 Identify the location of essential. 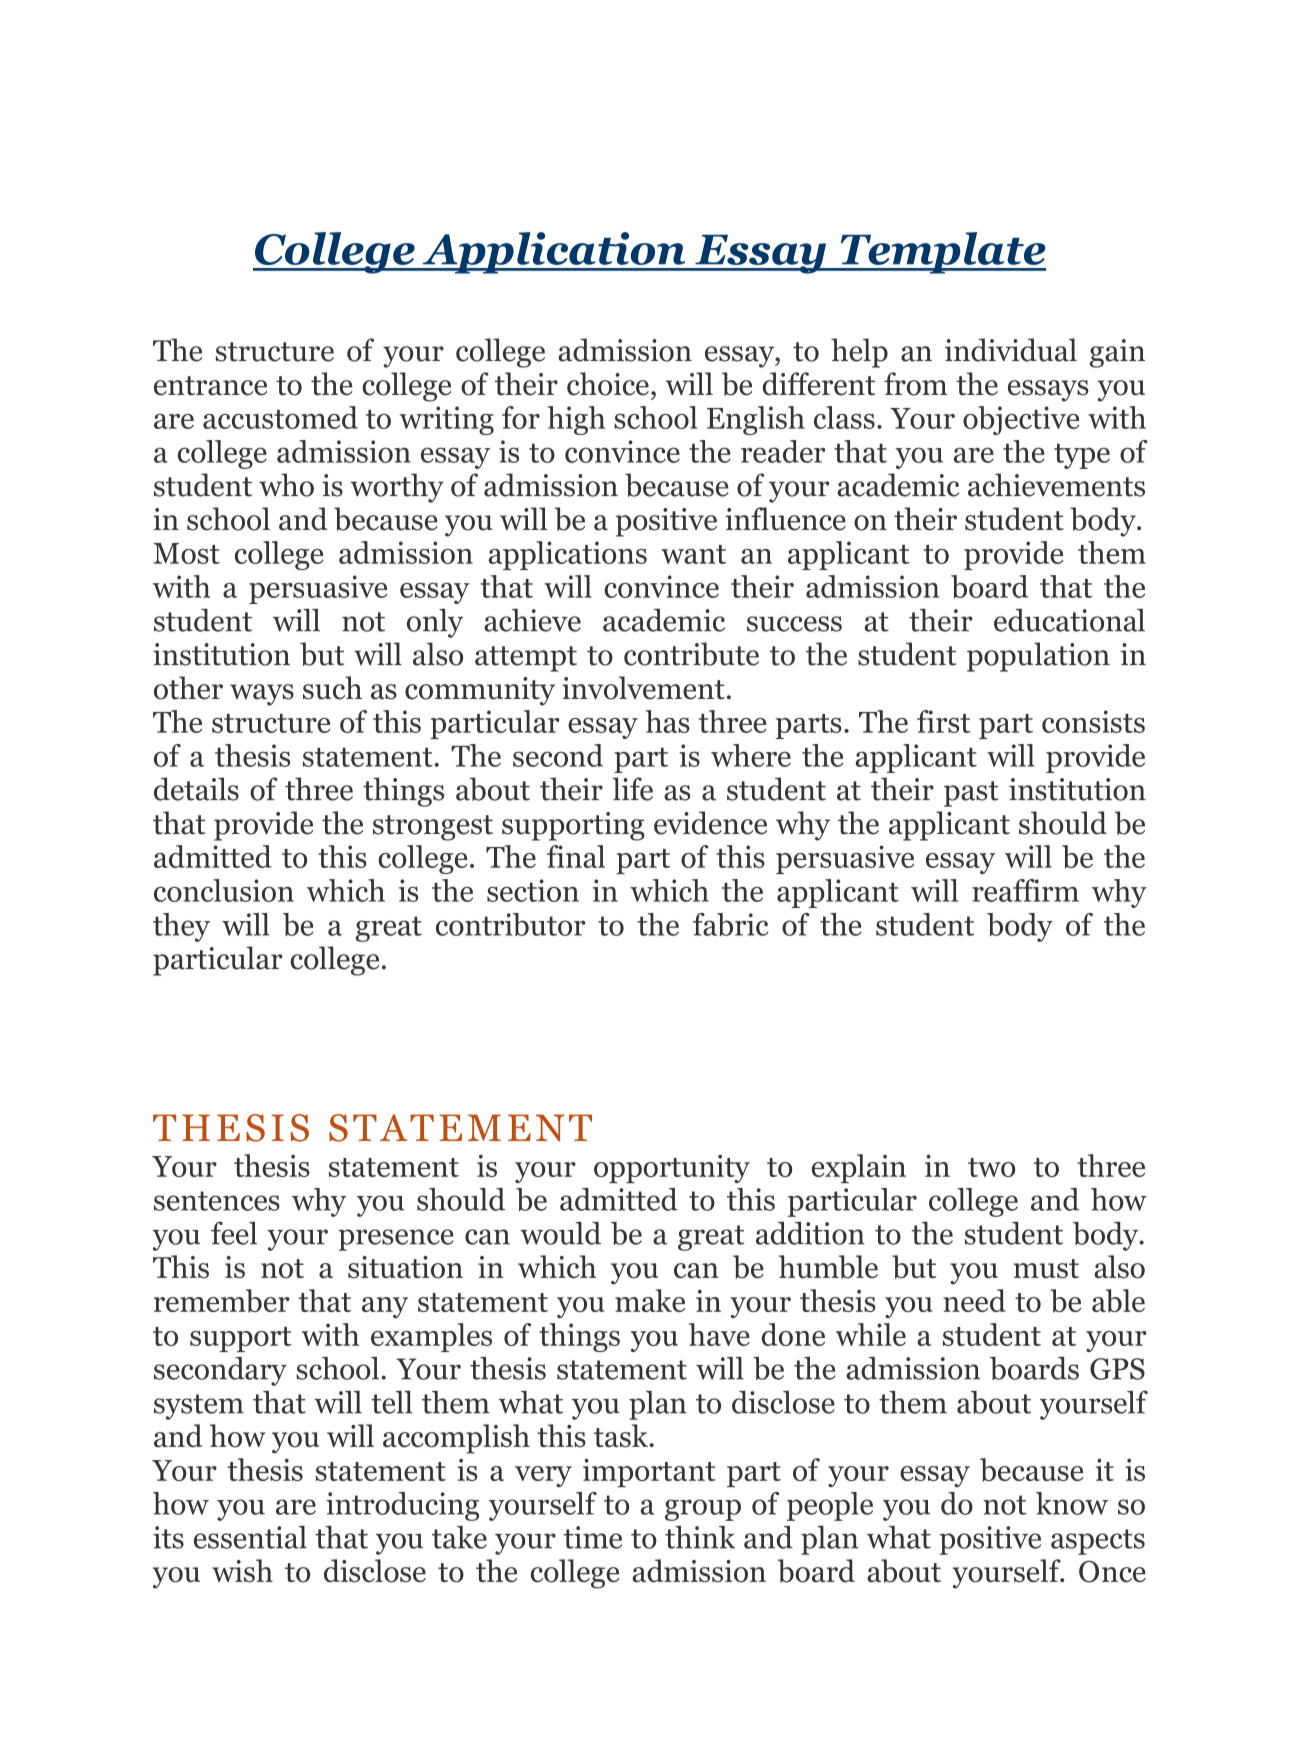
(250, 1537).
